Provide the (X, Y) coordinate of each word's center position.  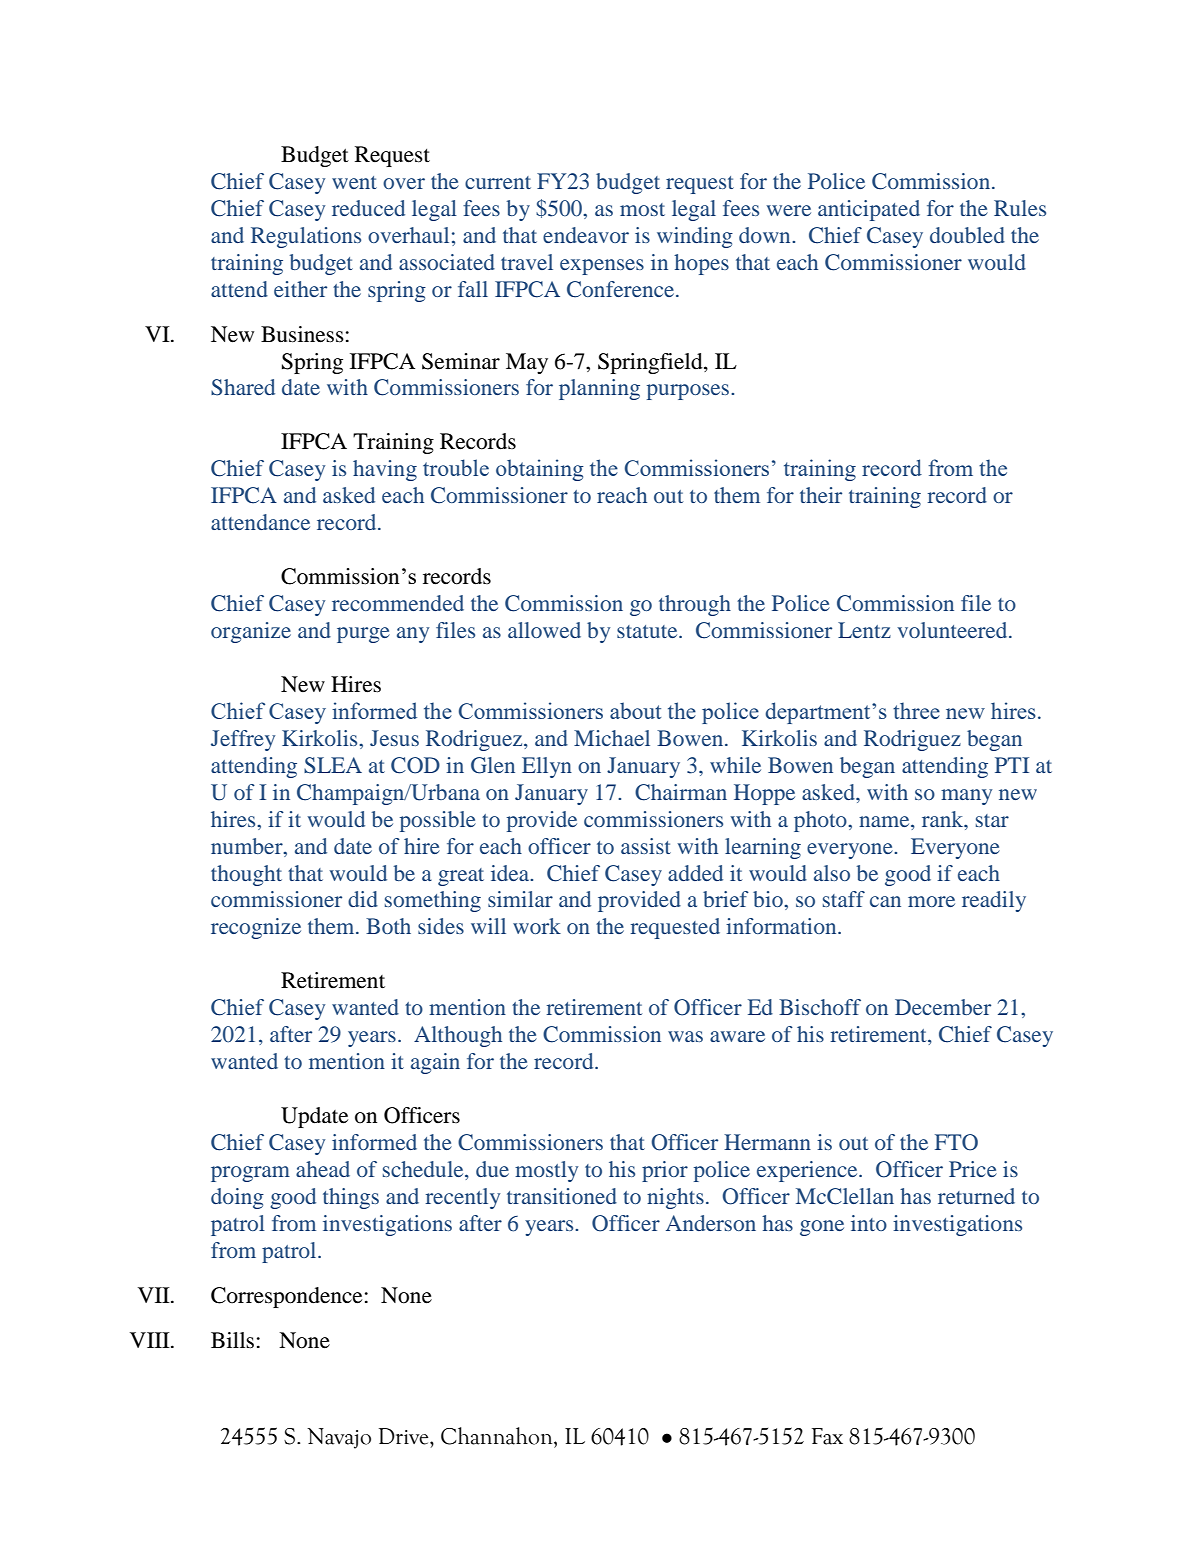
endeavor (586, 235)
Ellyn (547, 767)
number (248, 846)
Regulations (306, 237)
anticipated (869, 210)
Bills (232, 1340)
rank (944, 819)
